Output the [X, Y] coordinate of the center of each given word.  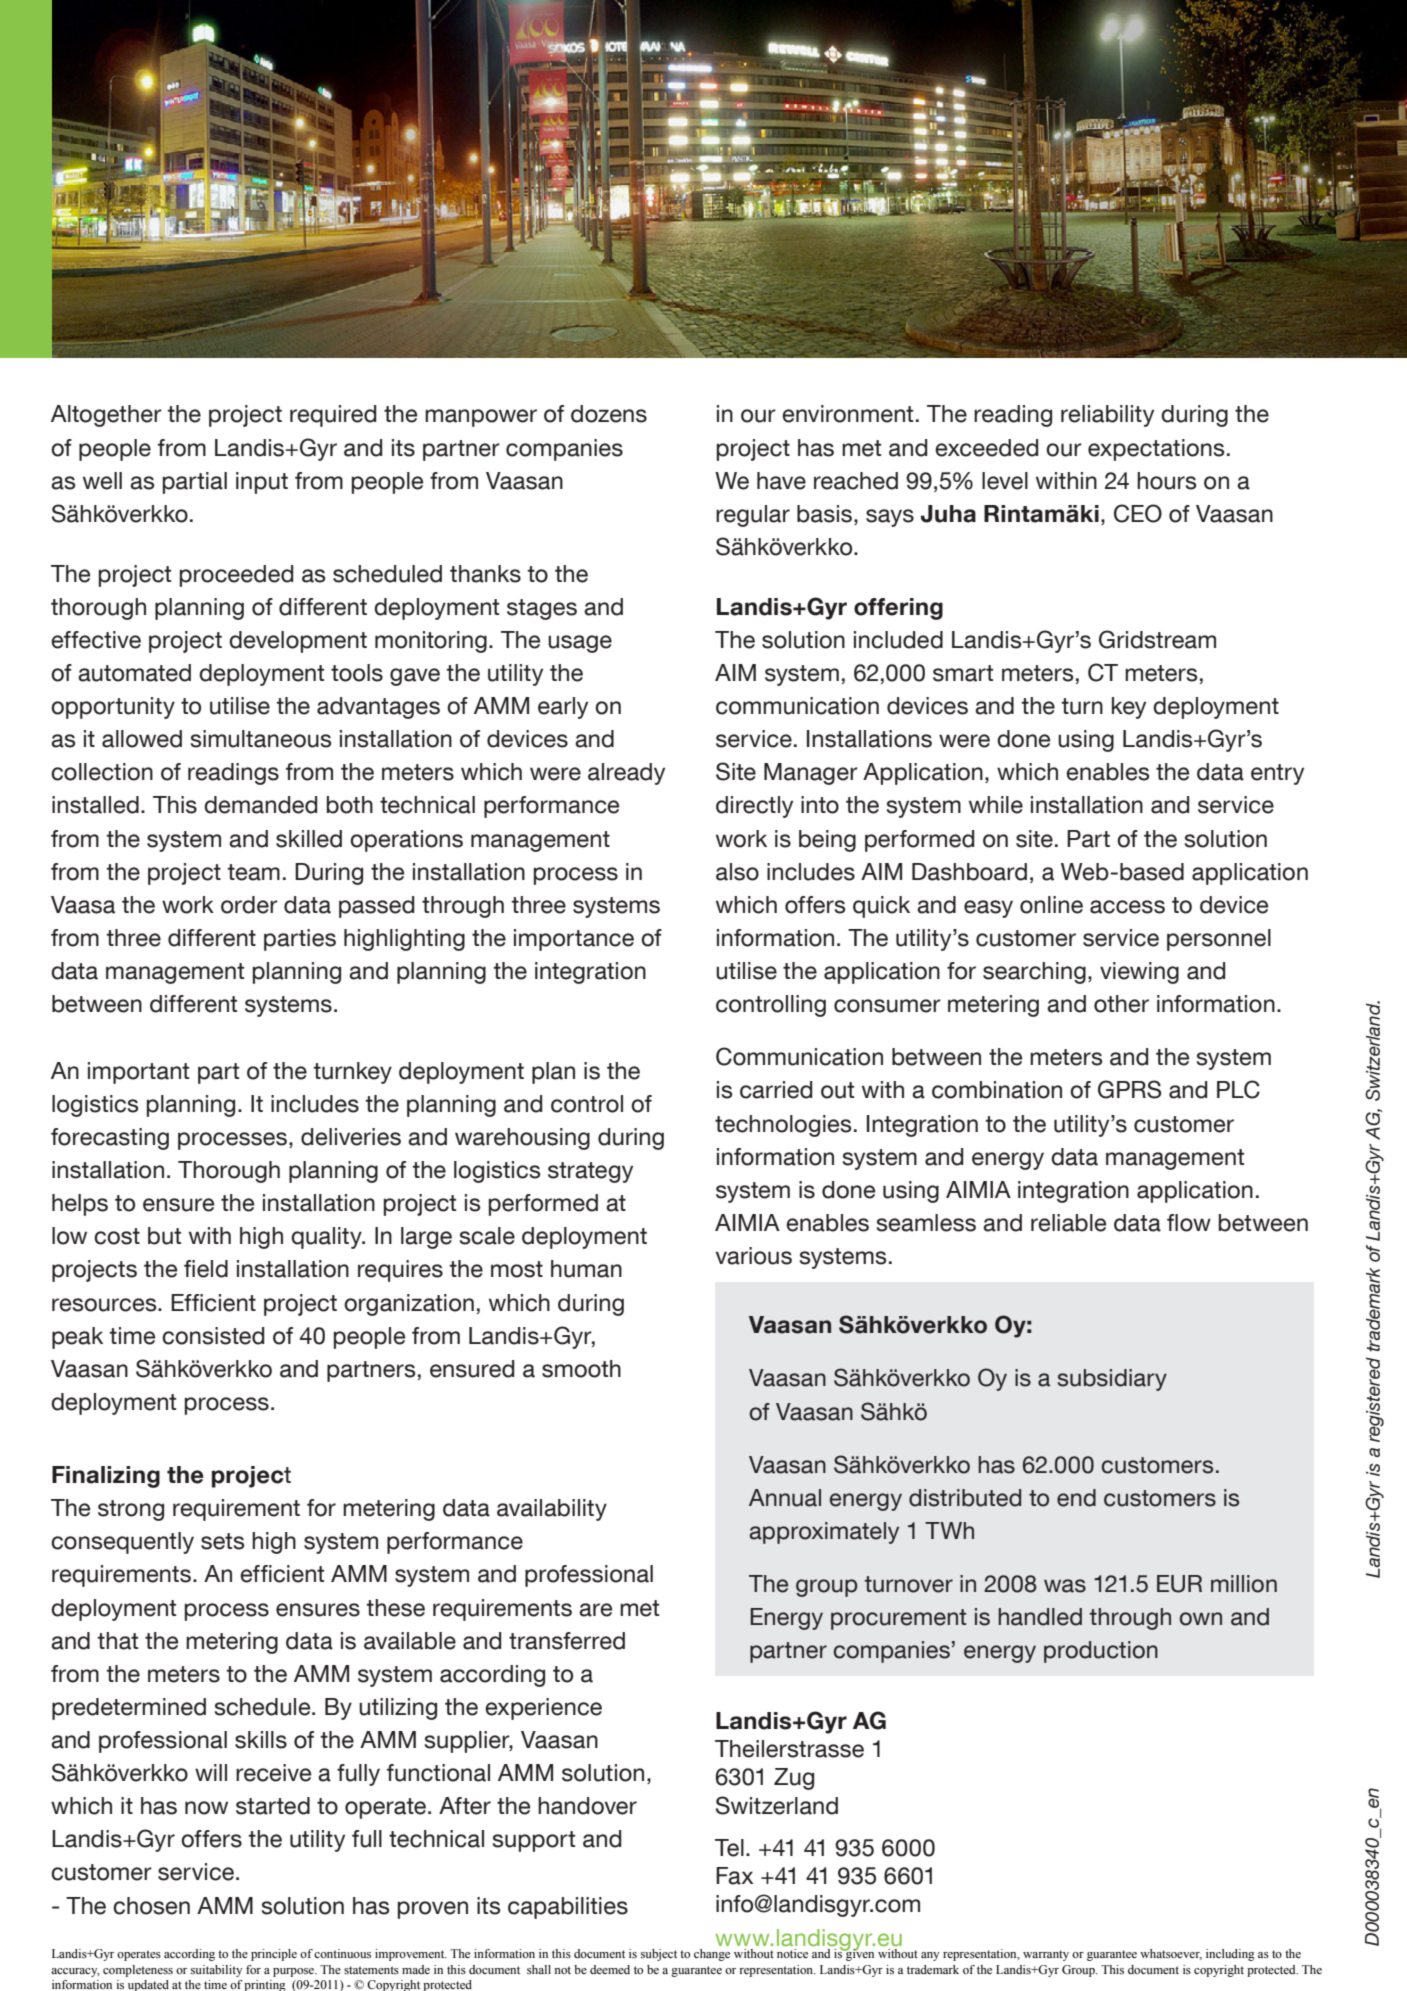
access [1127, 907]
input [262, 483]
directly [754, 807]
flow [1189, 1223]
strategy [590, 1172]
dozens [609, 414]
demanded [260, 805]
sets [222, 1541]
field [206, 1269]
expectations [1156, 450]
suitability [216, 1971]
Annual [785, 1498]
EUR [1179, 1584]
